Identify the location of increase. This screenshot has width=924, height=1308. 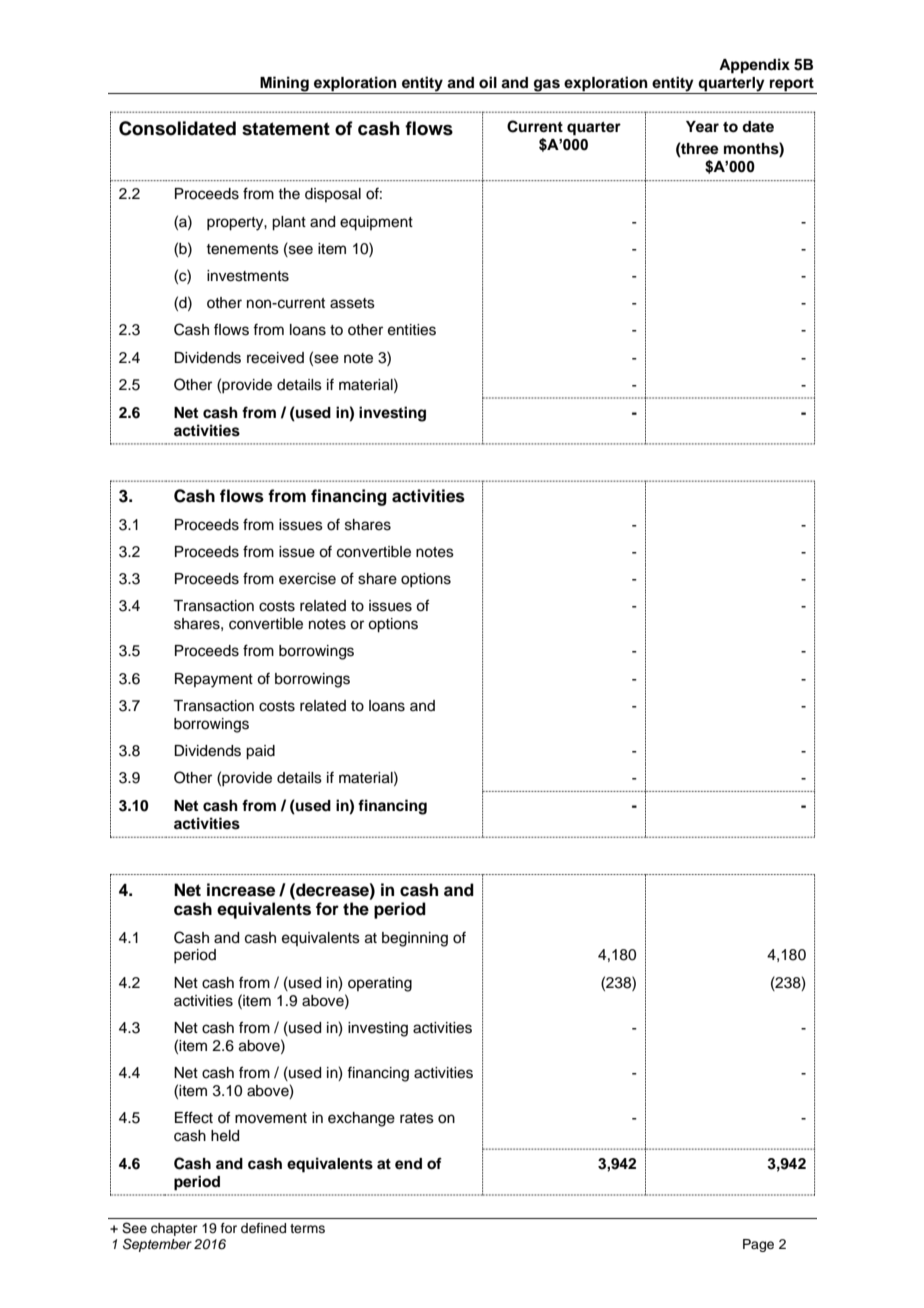
(241, 890).
